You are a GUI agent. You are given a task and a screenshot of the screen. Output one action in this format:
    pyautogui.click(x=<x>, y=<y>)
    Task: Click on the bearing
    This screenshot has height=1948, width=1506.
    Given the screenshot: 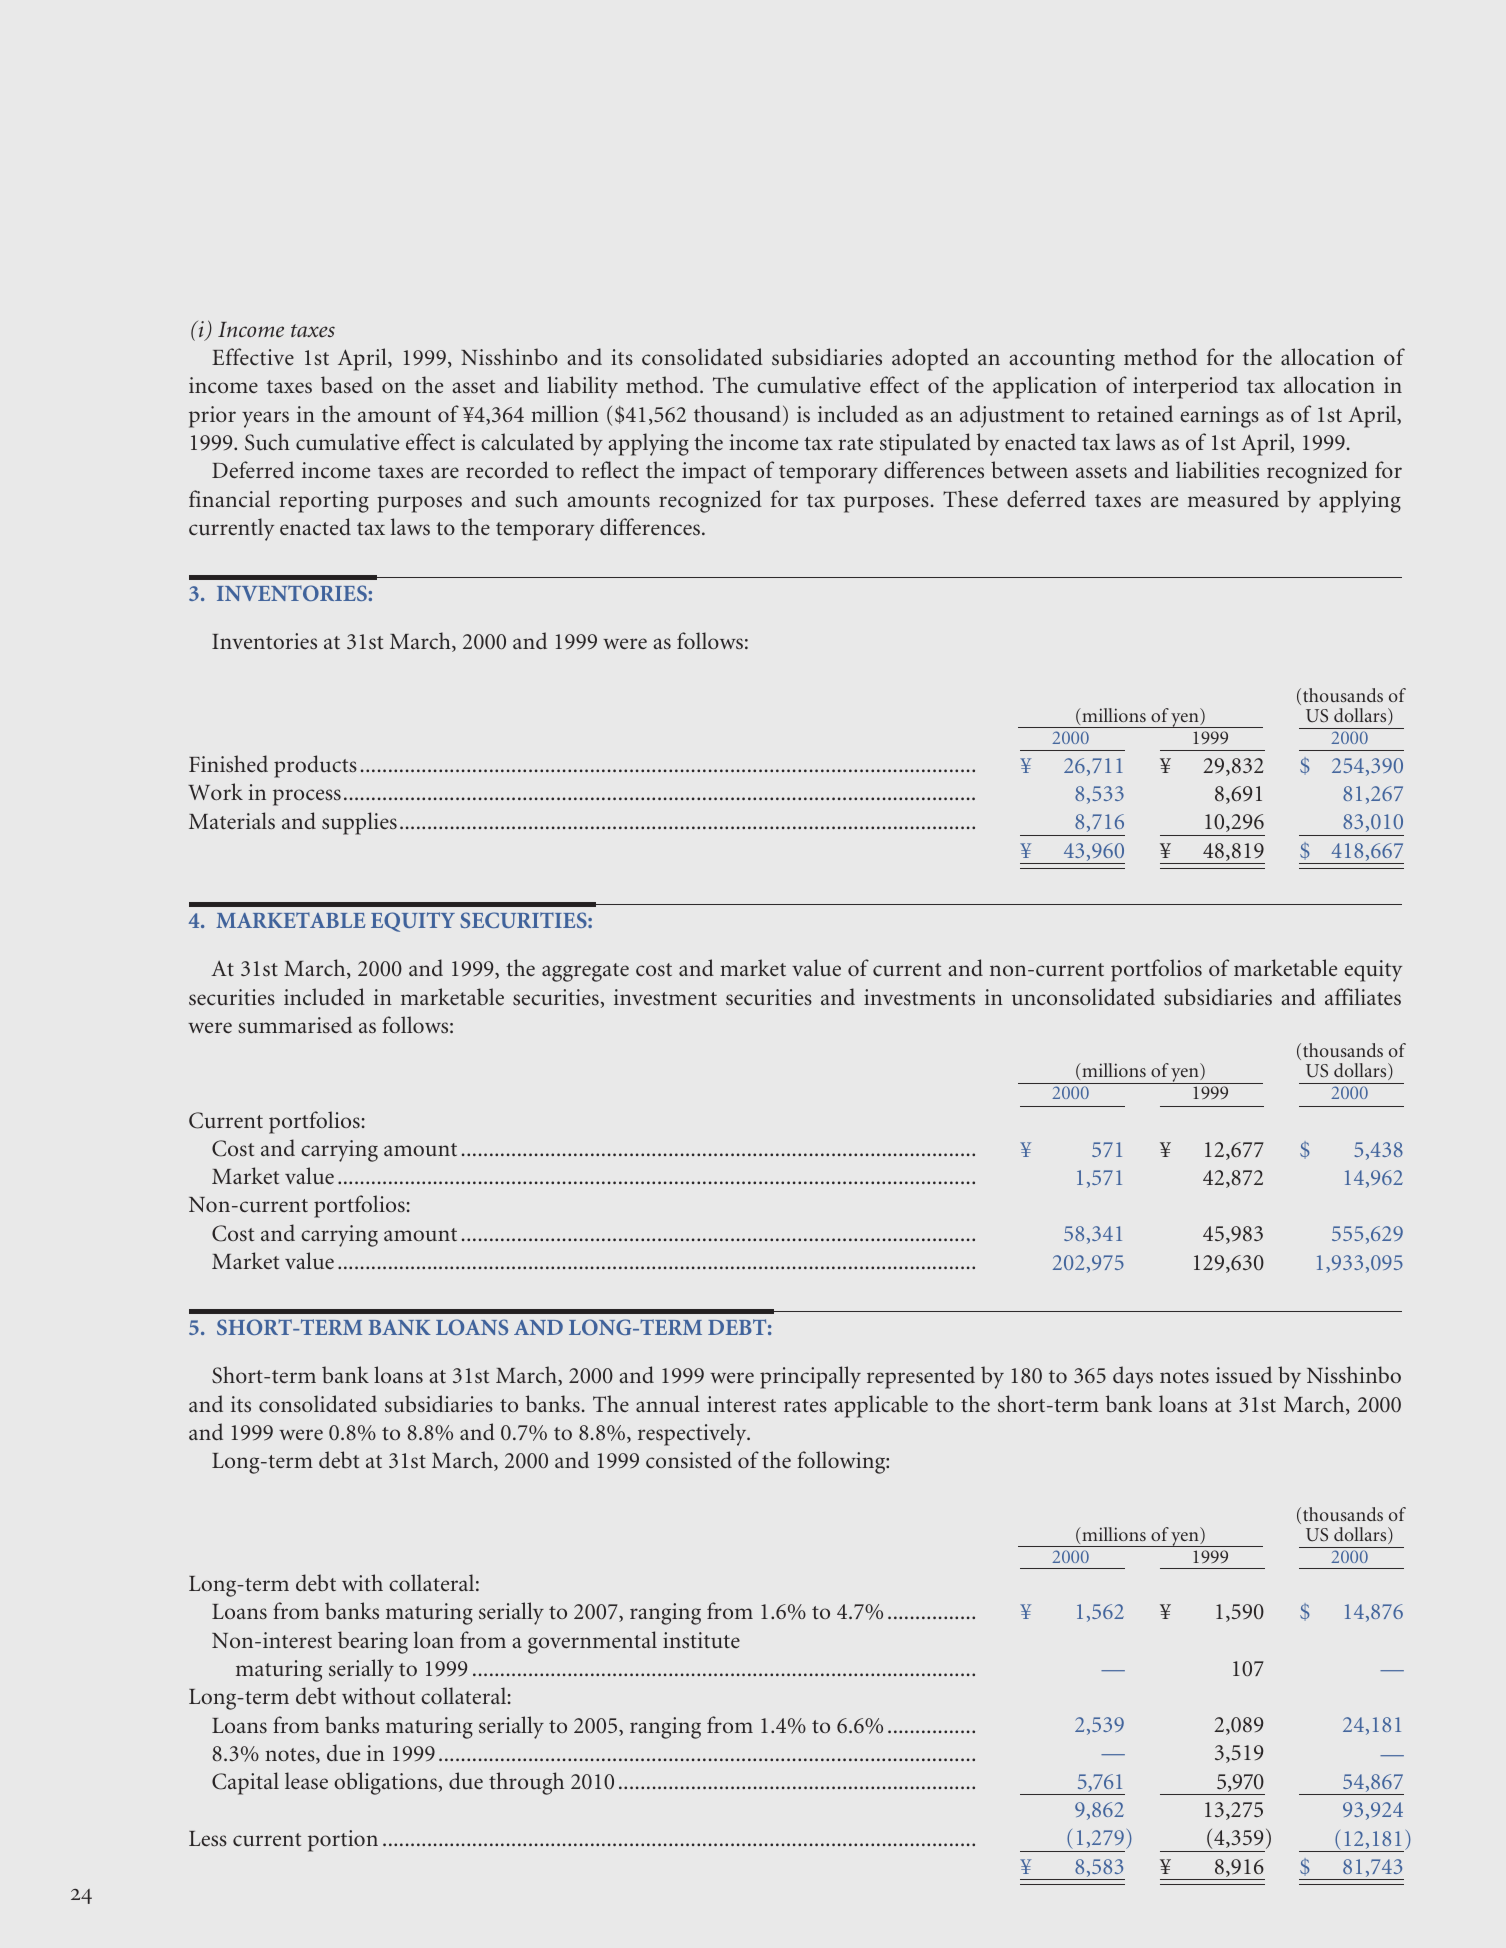 What is the action you would take?
    pyautogui.click(x=373, y=1642)
